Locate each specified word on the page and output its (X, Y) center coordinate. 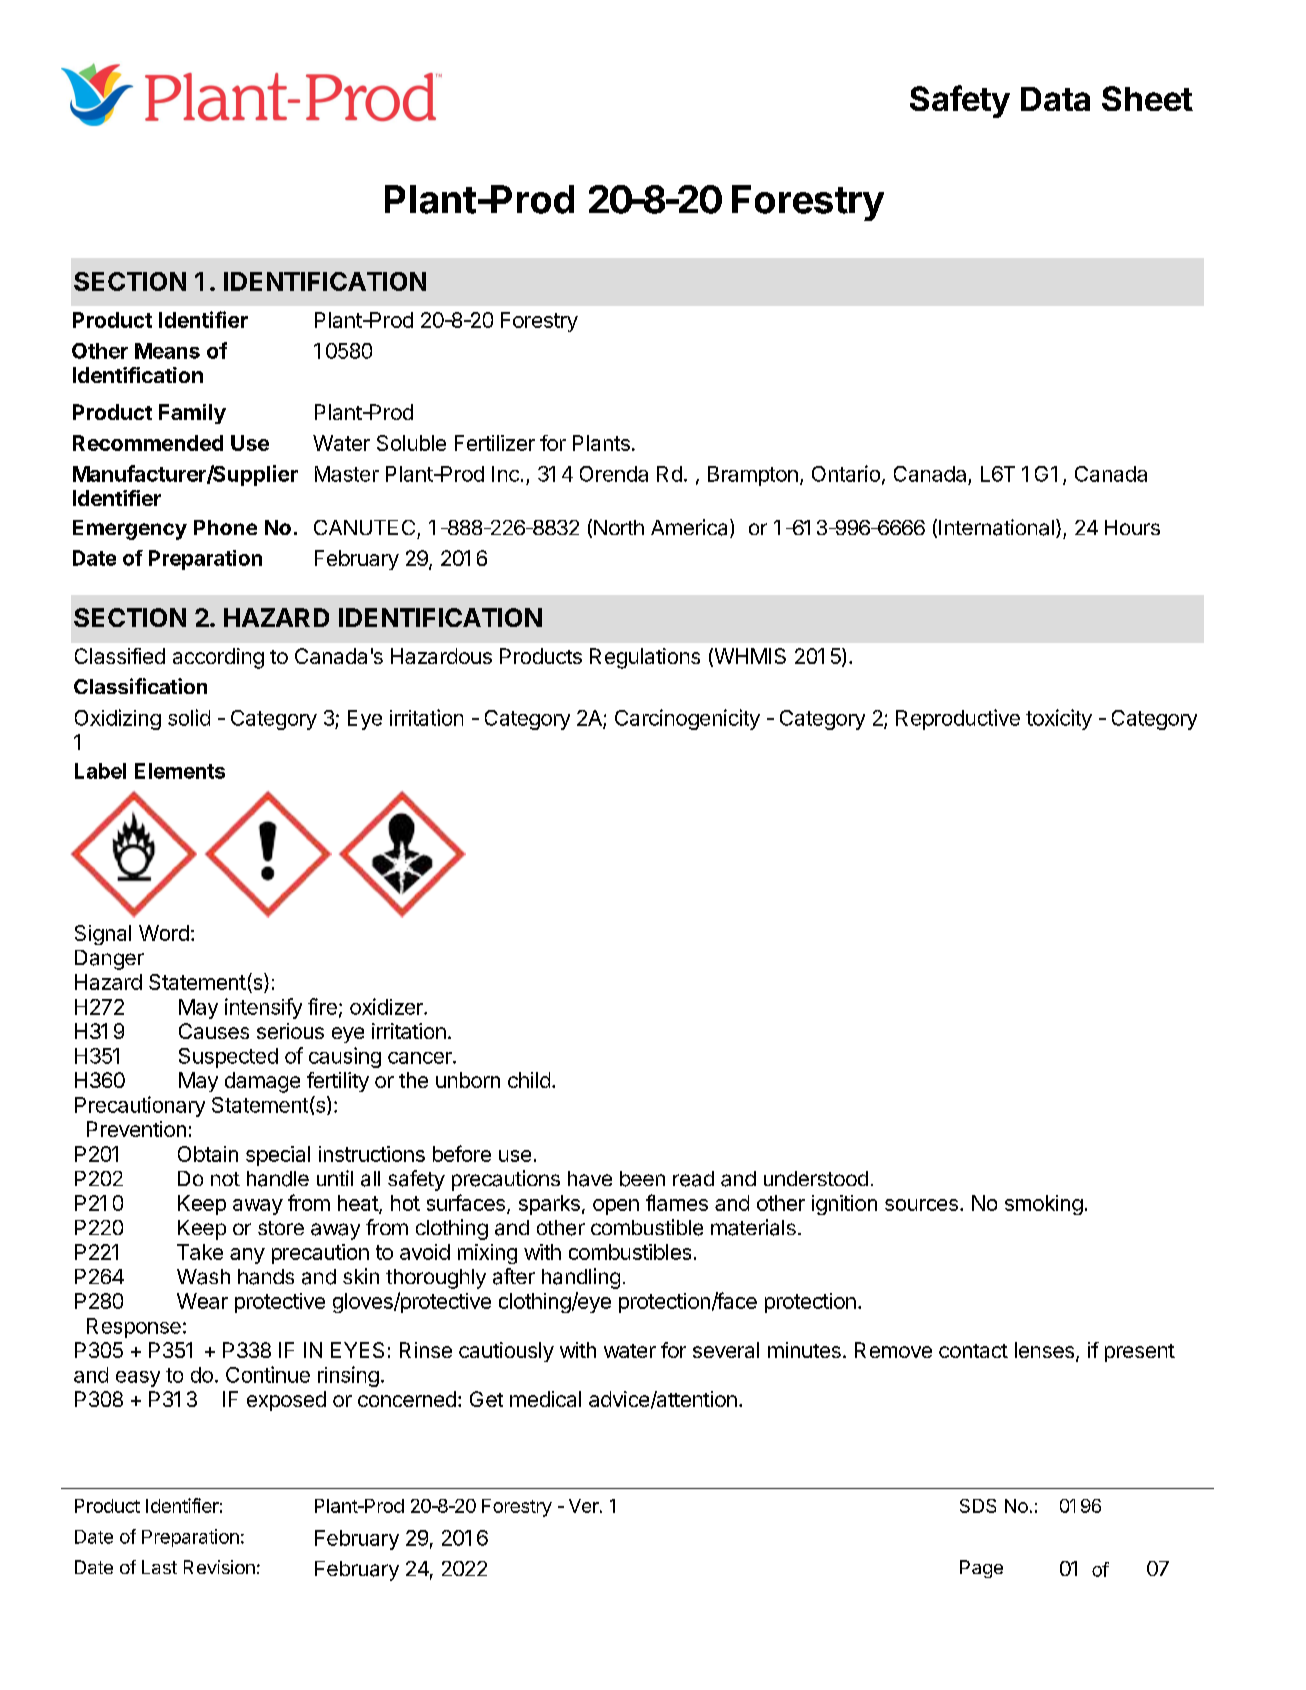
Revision (219, 1567)
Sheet (1147, 98)
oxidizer (387, 1006)
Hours (1132, 527)
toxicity (1059, 719)
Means (167, 351)
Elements (180, 771)
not (225, 1179)
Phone (225, 527)
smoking (1044, 1205)
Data (1055, 99)
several (726, 1350)
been (642, 1179)
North (619, 527)
